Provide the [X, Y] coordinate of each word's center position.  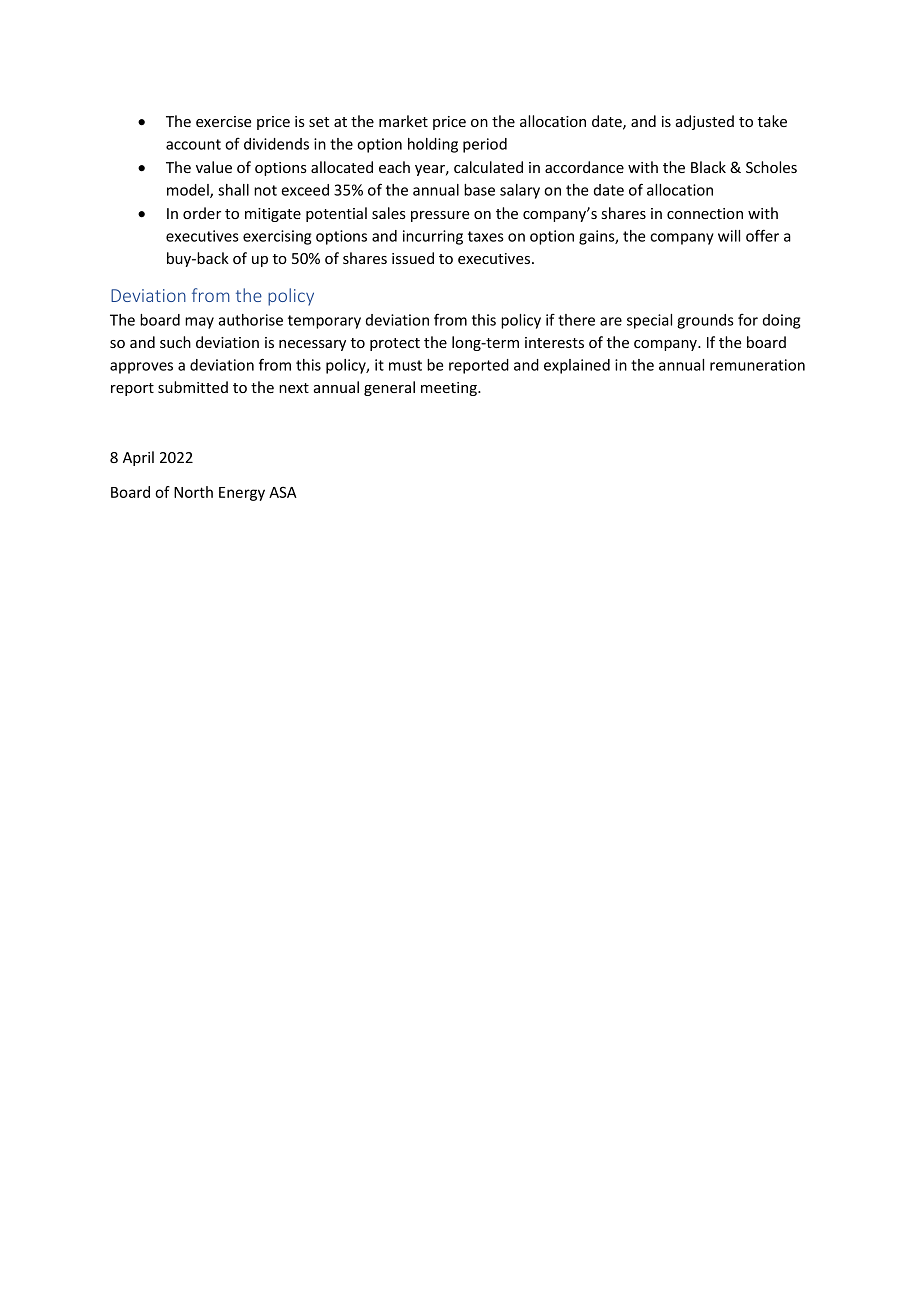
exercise [224, 121]
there [576, 320]
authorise [250, 320]
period [485, 145]
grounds [705, 321]
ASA [283, 492]
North [193, 492]
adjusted [705, 122]
